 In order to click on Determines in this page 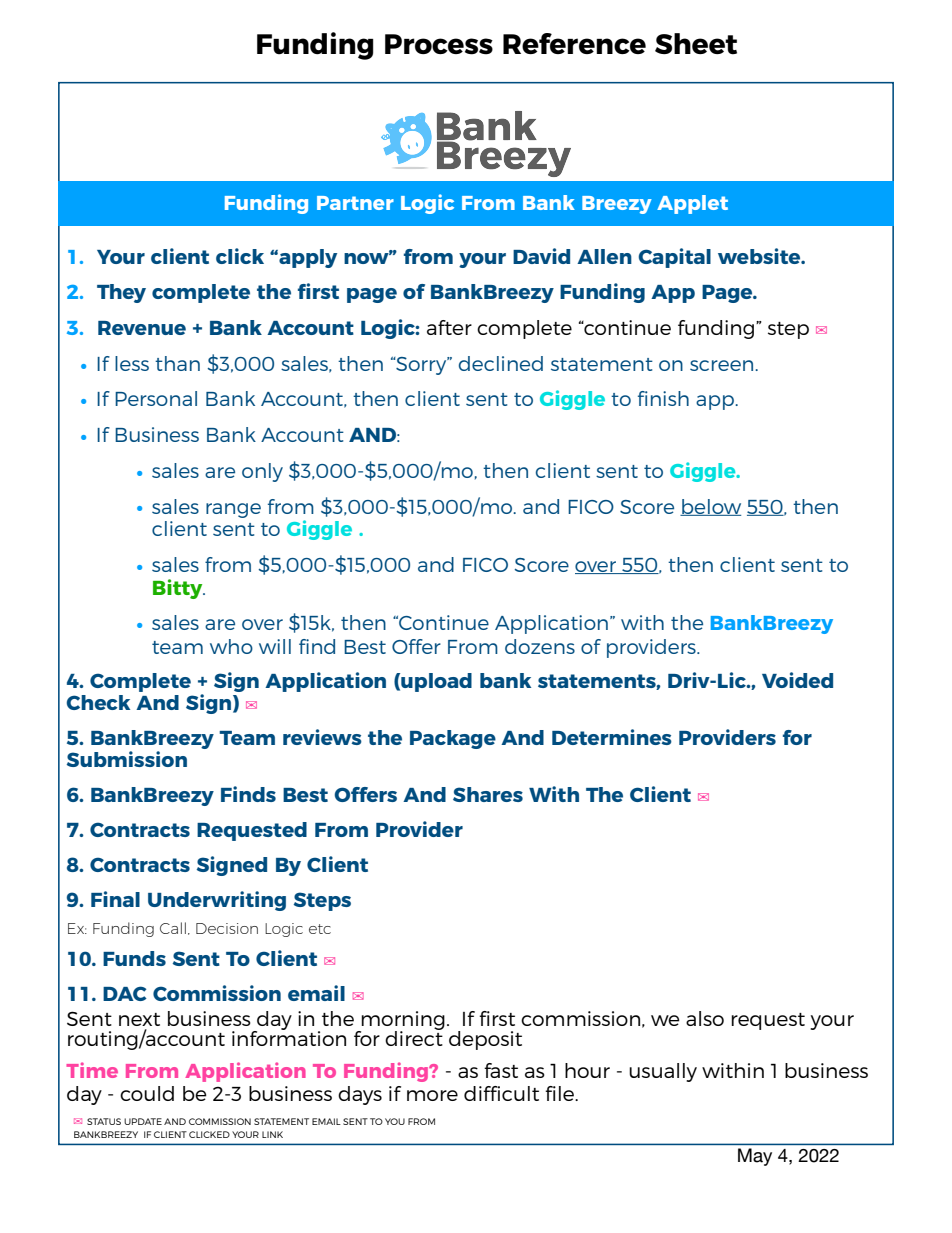, I will do `click(612, 737)`.
